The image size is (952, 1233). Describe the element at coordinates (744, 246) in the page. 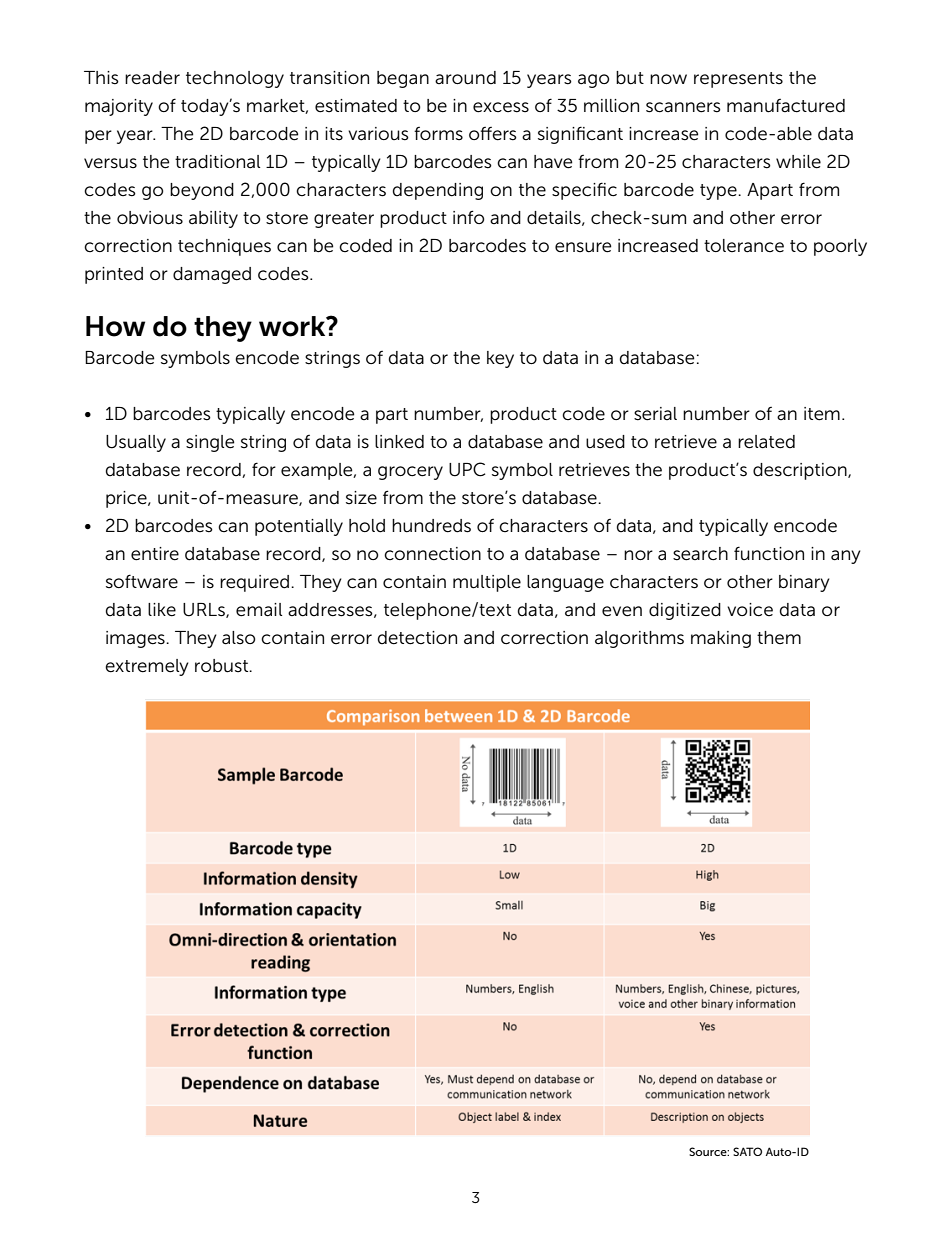

I see `tolerance` at that location.
